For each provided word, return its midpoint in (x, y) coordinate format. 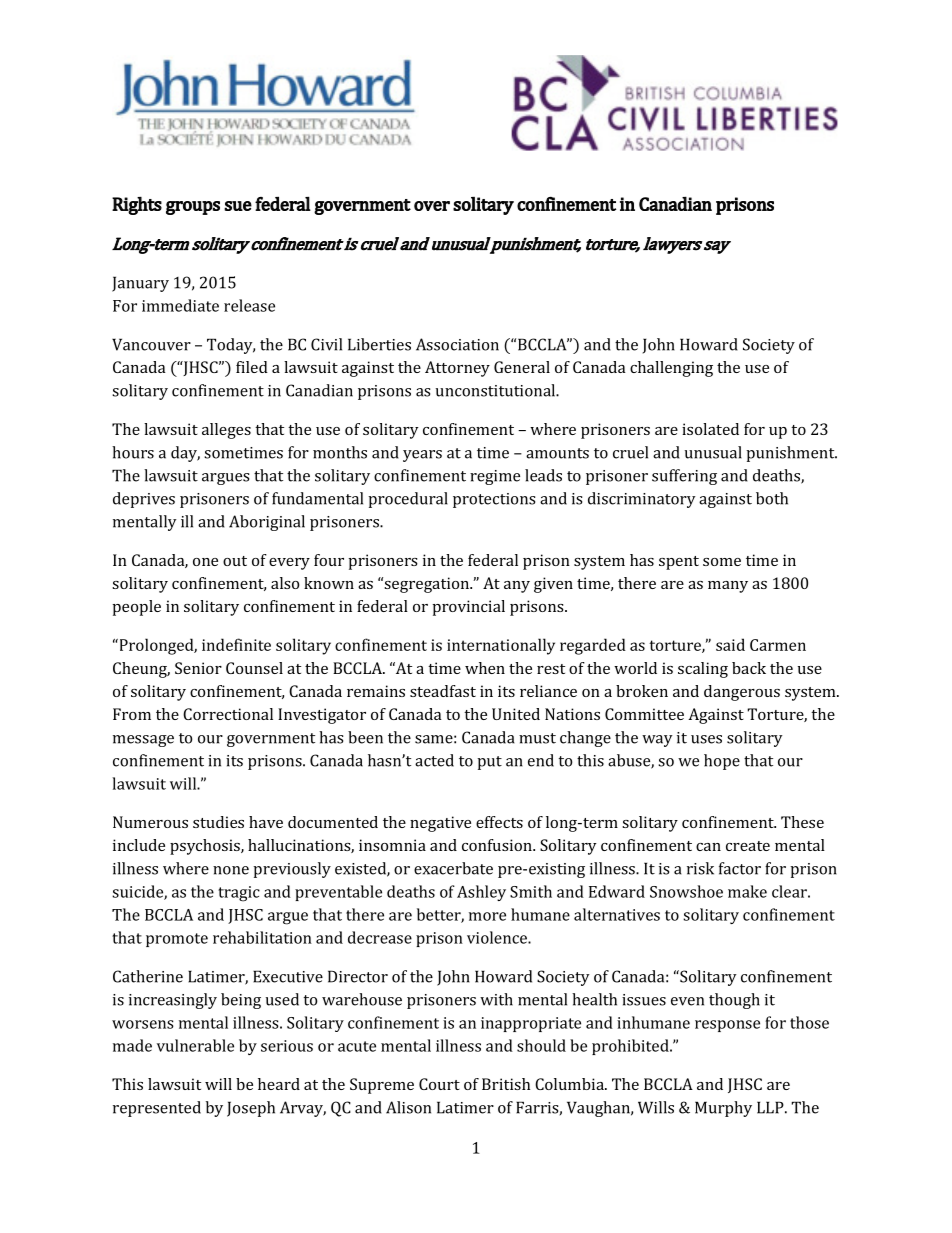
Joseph (251, 1109)
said (730, 644)
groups (193, 208)
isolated (710, 429)
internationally (501, 646)
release (249, 305)
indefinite (236, 644)
